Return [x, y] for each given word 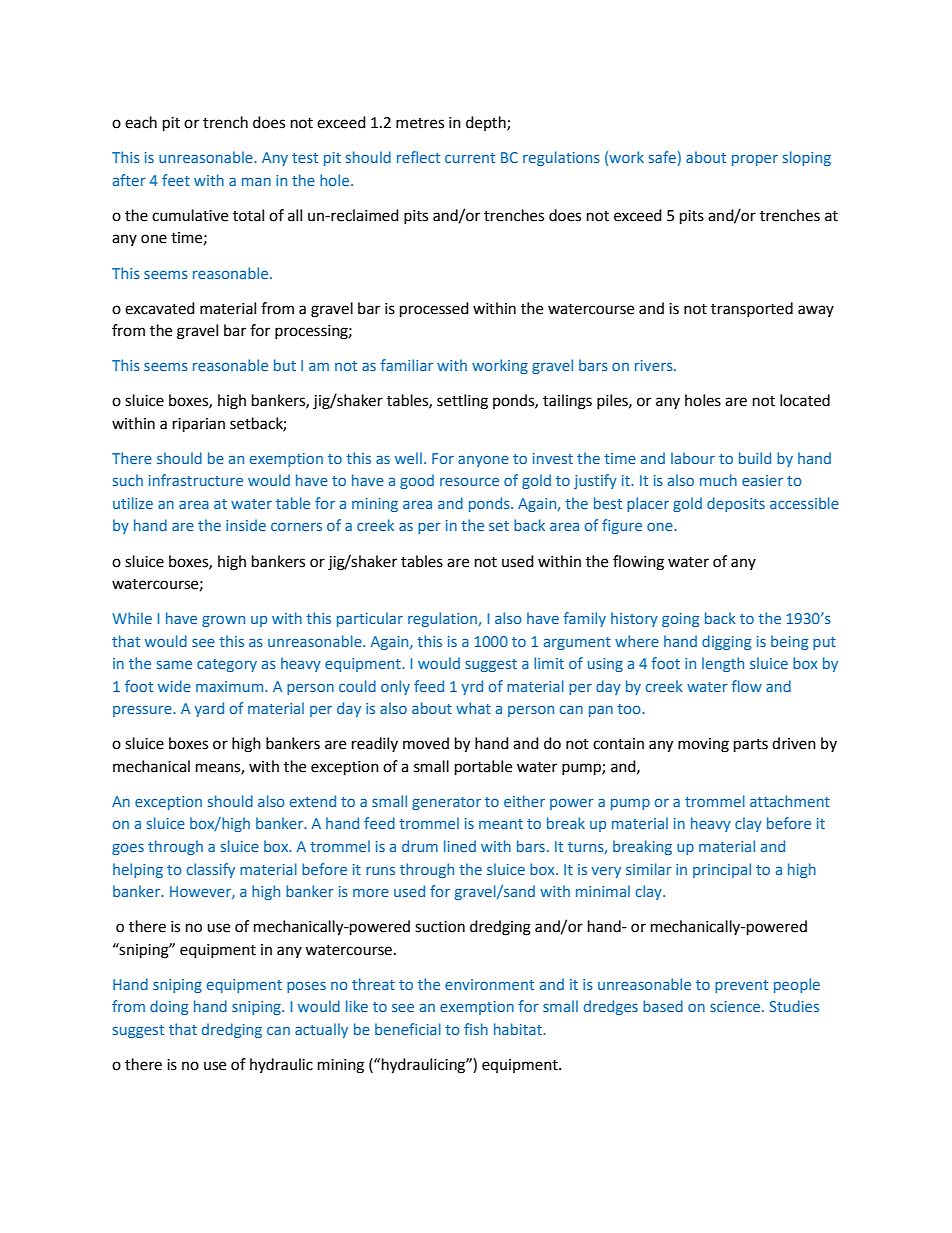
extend [313, 801]
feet [176, 180]
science [736, 1006]
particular [370, 619]
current [470, 158]
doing [169, 1007]
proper [755, 160]
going [680, 620]
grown [223, 621]
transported [752, 309]
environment [489, 984]
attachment [790, 801]
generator [446, 803]
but [285, 365]
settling [462, 402]
